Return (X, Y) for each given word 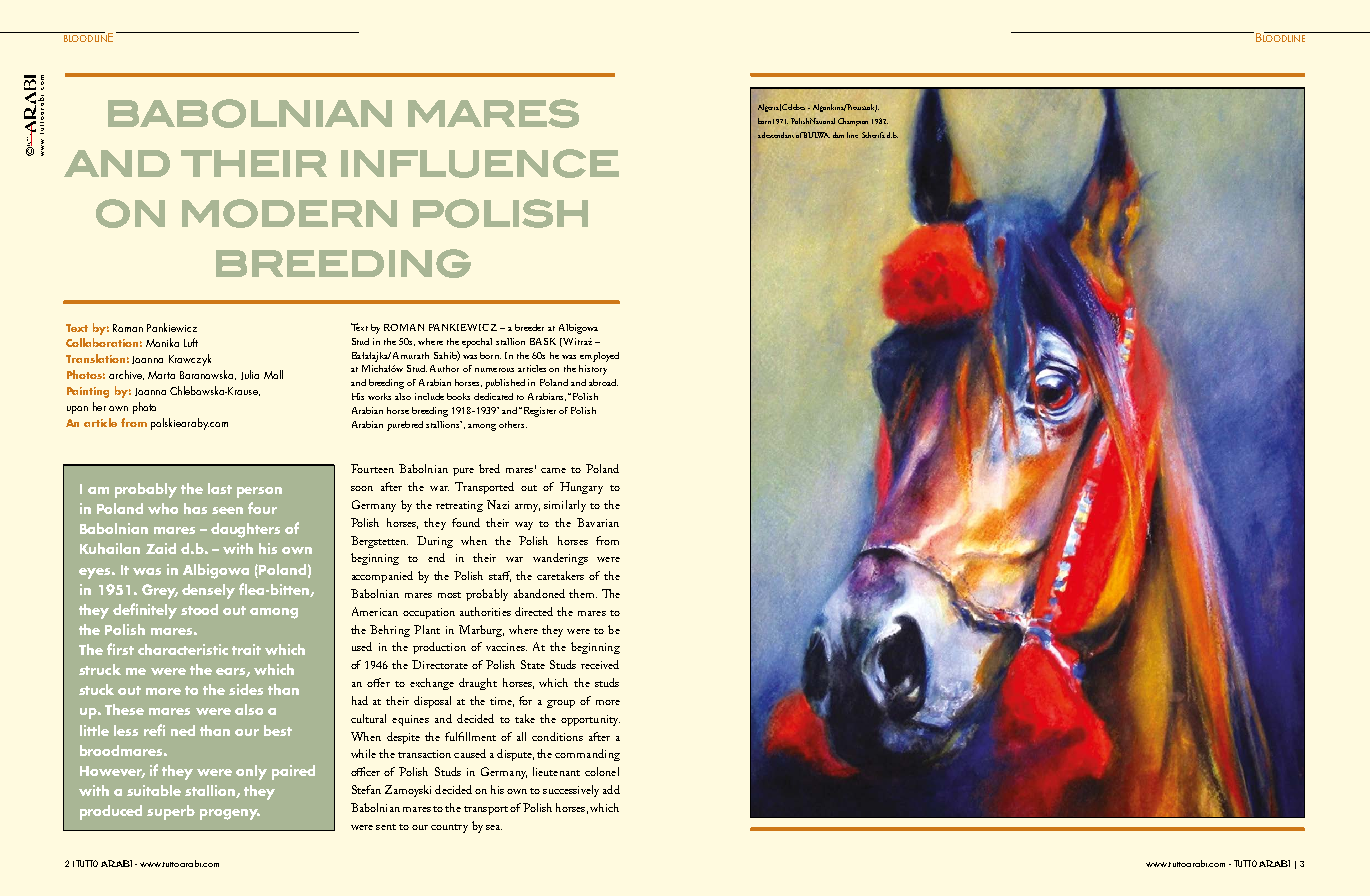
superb (171, 812)
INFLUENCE (480, 163)
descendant (778, 135)
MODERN (289, 213)
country (449, 828)
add (611, 789)
